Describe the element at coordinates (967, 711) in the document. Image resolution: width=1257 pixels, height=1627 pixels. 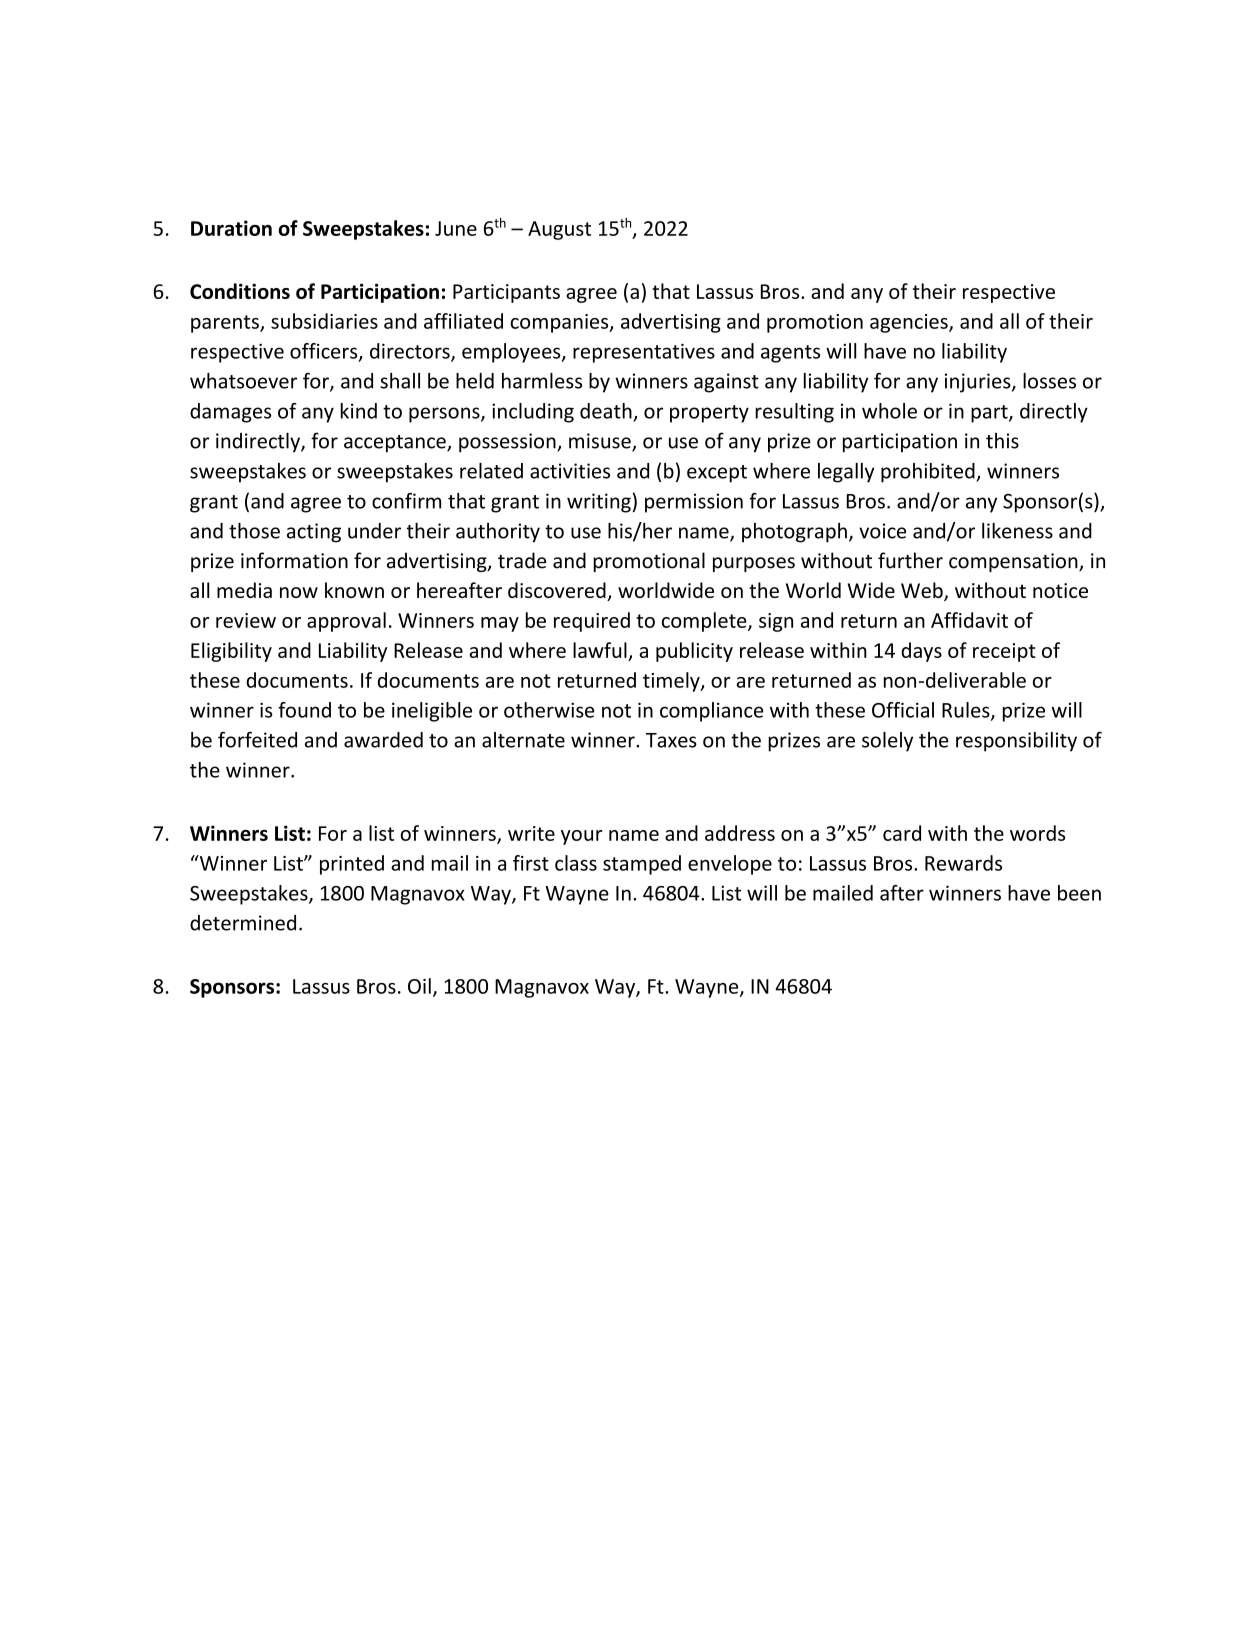
I see `Rules` at that location.
